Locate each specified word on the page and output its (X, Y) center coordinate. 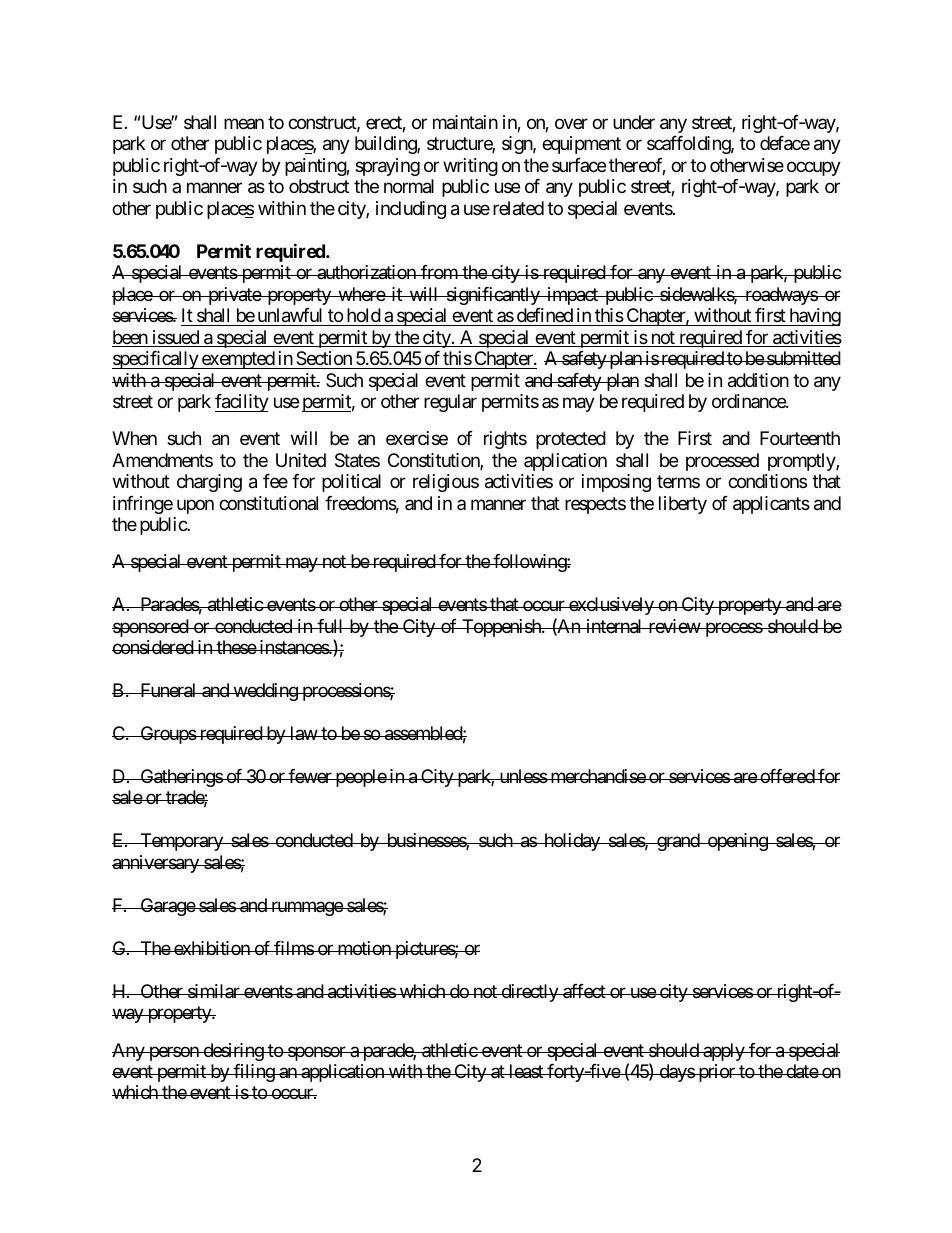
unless (522, 776)
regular (450, 403)
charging (209, 483)
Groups (167, 735)
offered (787, 776)
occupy (814, 168)
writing (470, 167)
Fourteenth (800, 438)
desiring (233, 1052)
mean (244, 124)
